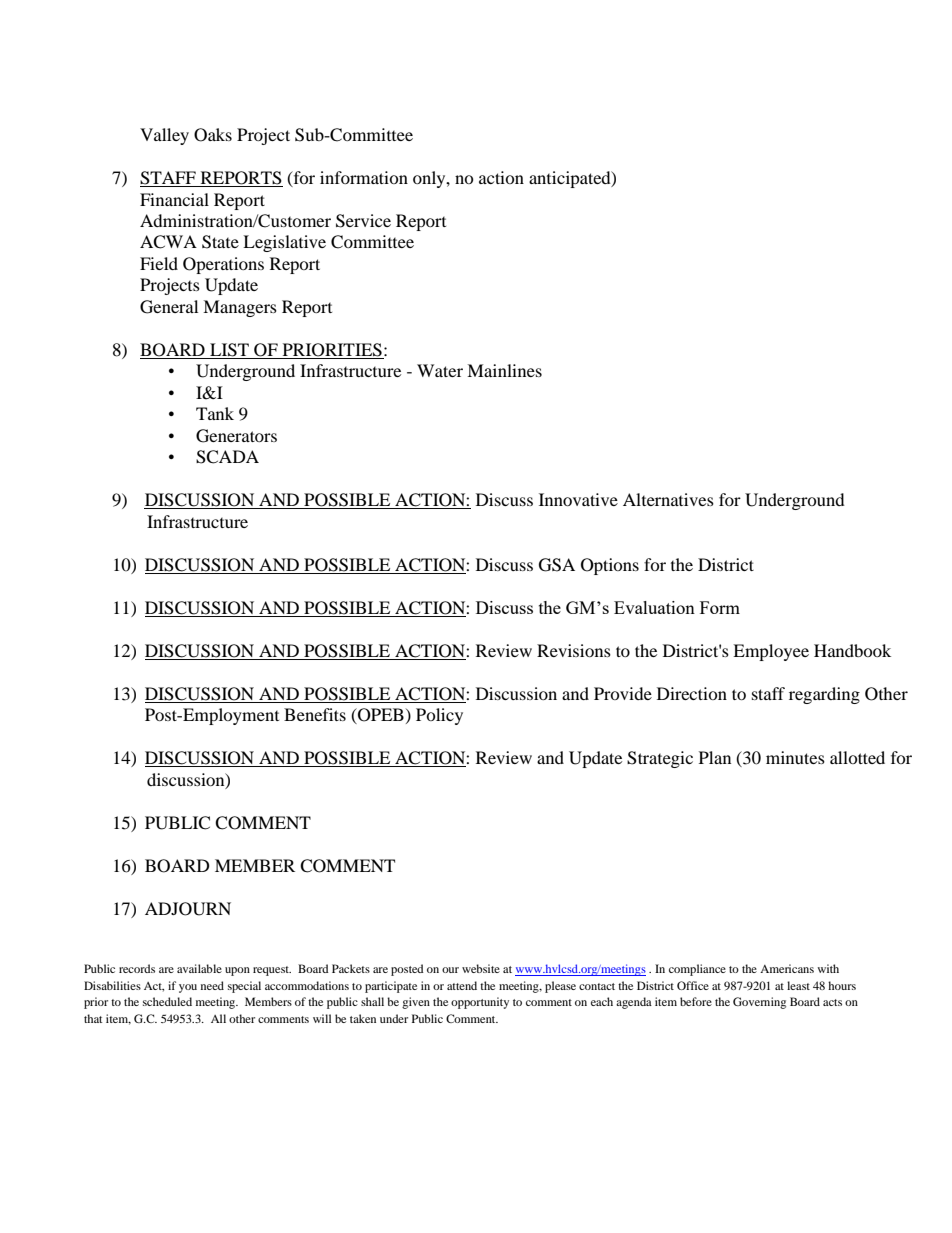 This screenshot has height=1233, width=952. What do you see at coordinates (557, 565) in the screenshot?
I see `GSA` at bounding box center [557, 565].
